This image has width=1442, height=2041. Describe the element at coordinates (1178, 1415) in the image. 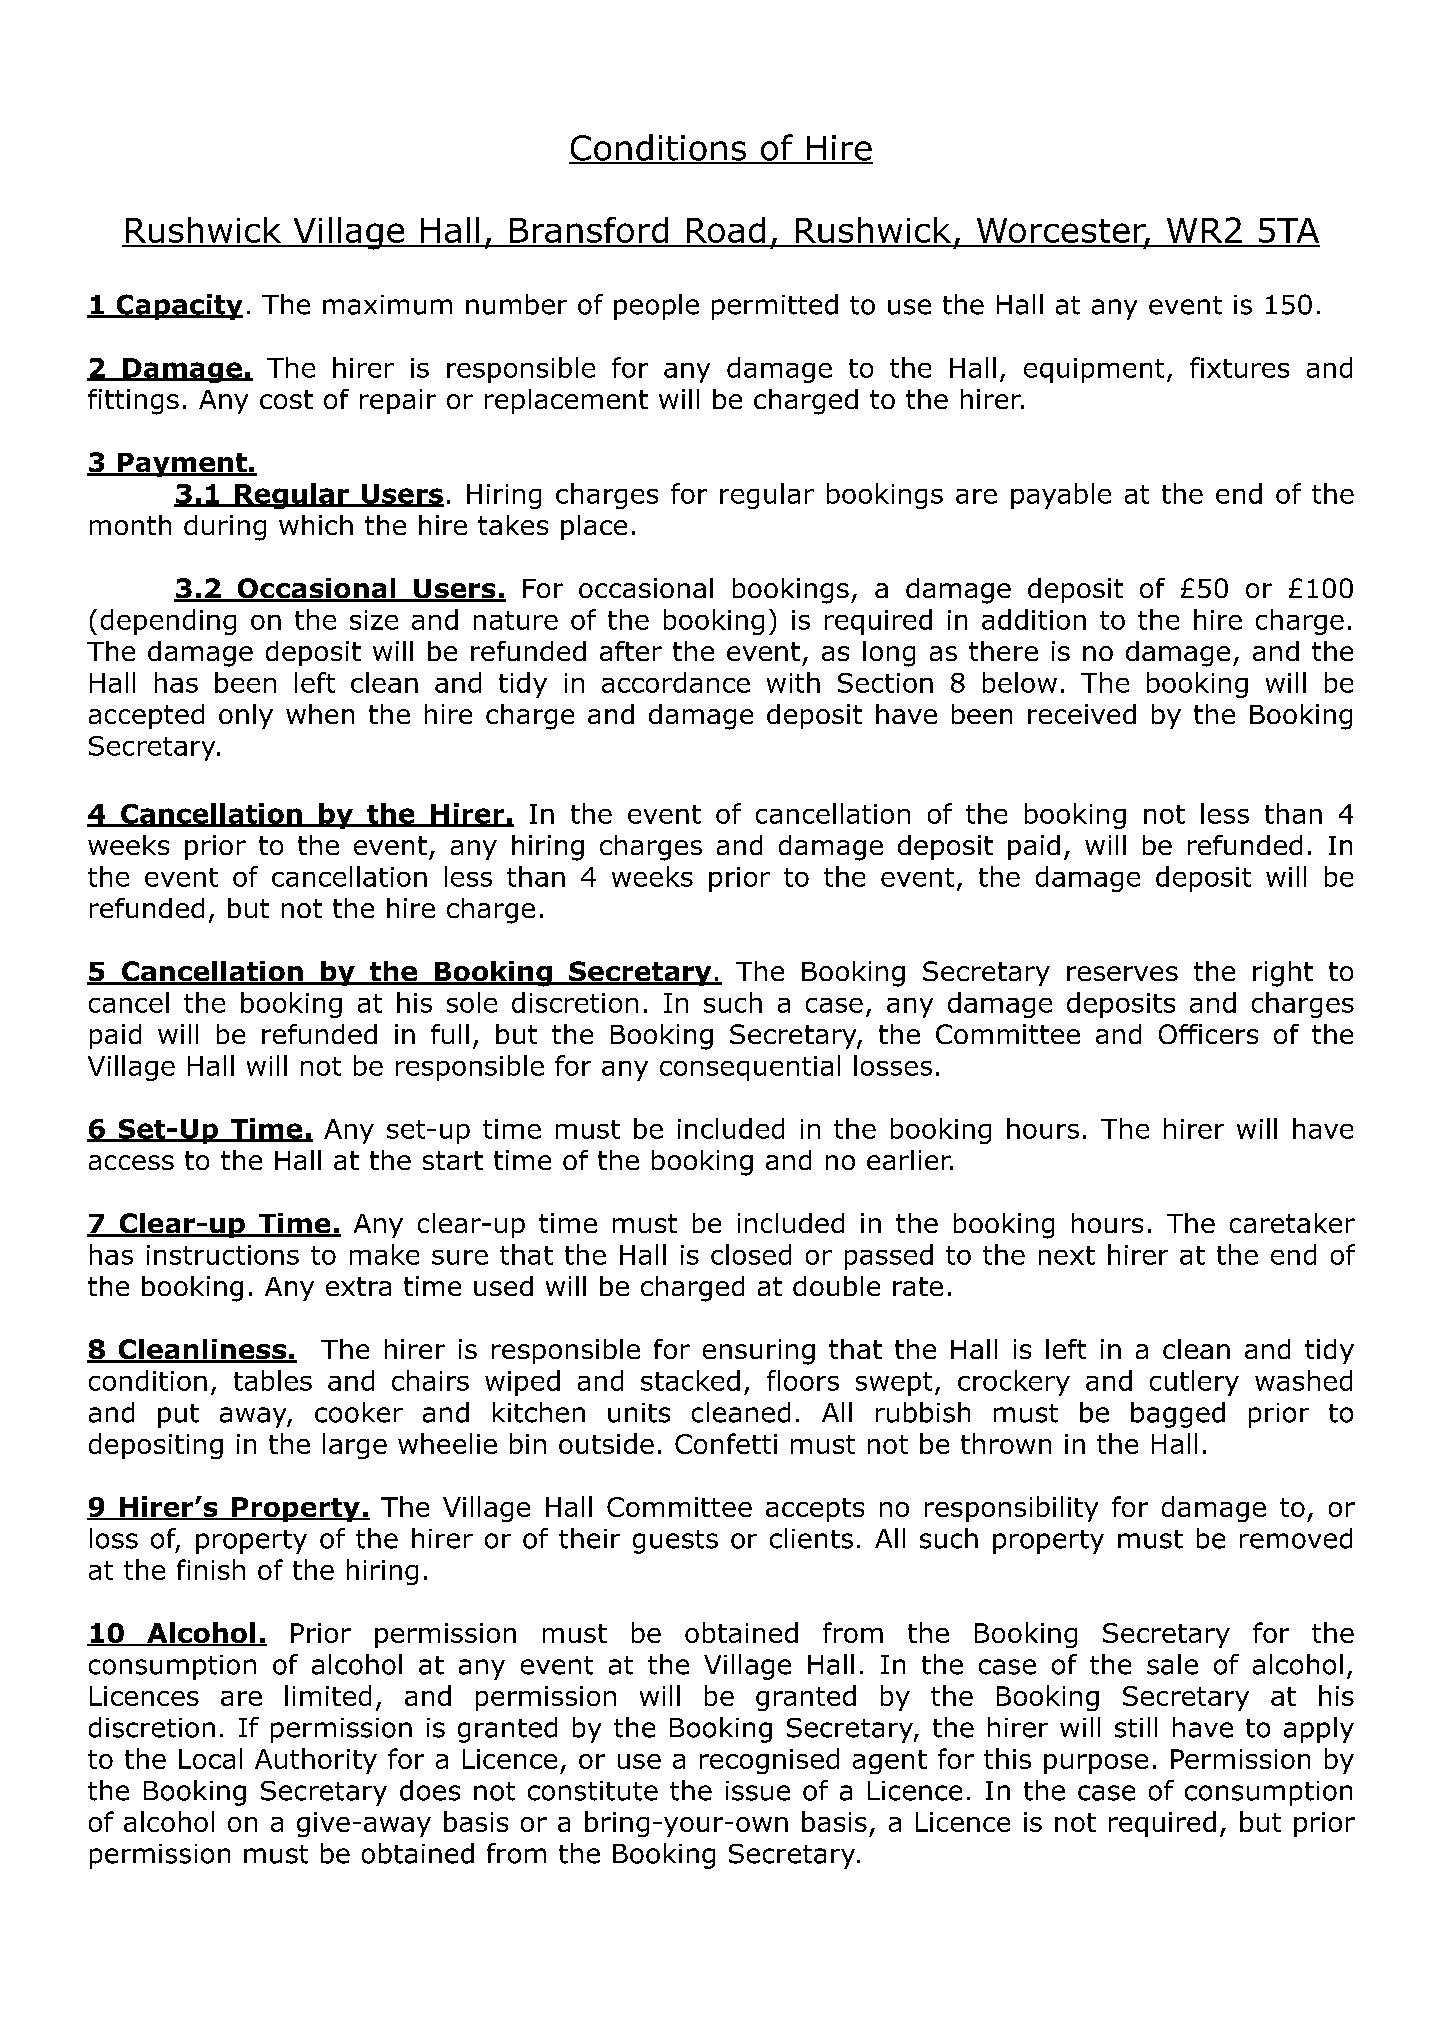

I see `bagged` at that location.
